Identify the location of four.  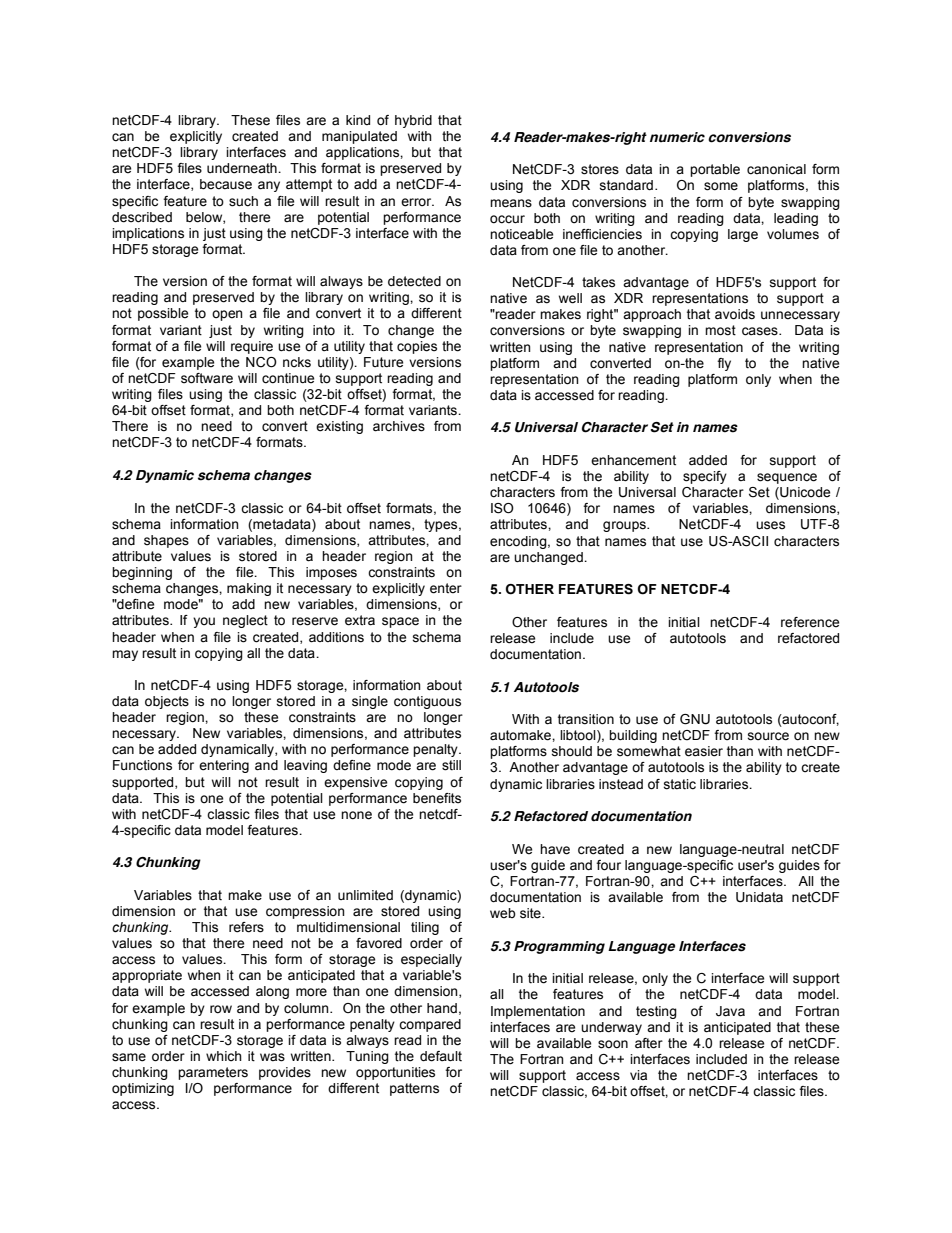
(608, 865).
